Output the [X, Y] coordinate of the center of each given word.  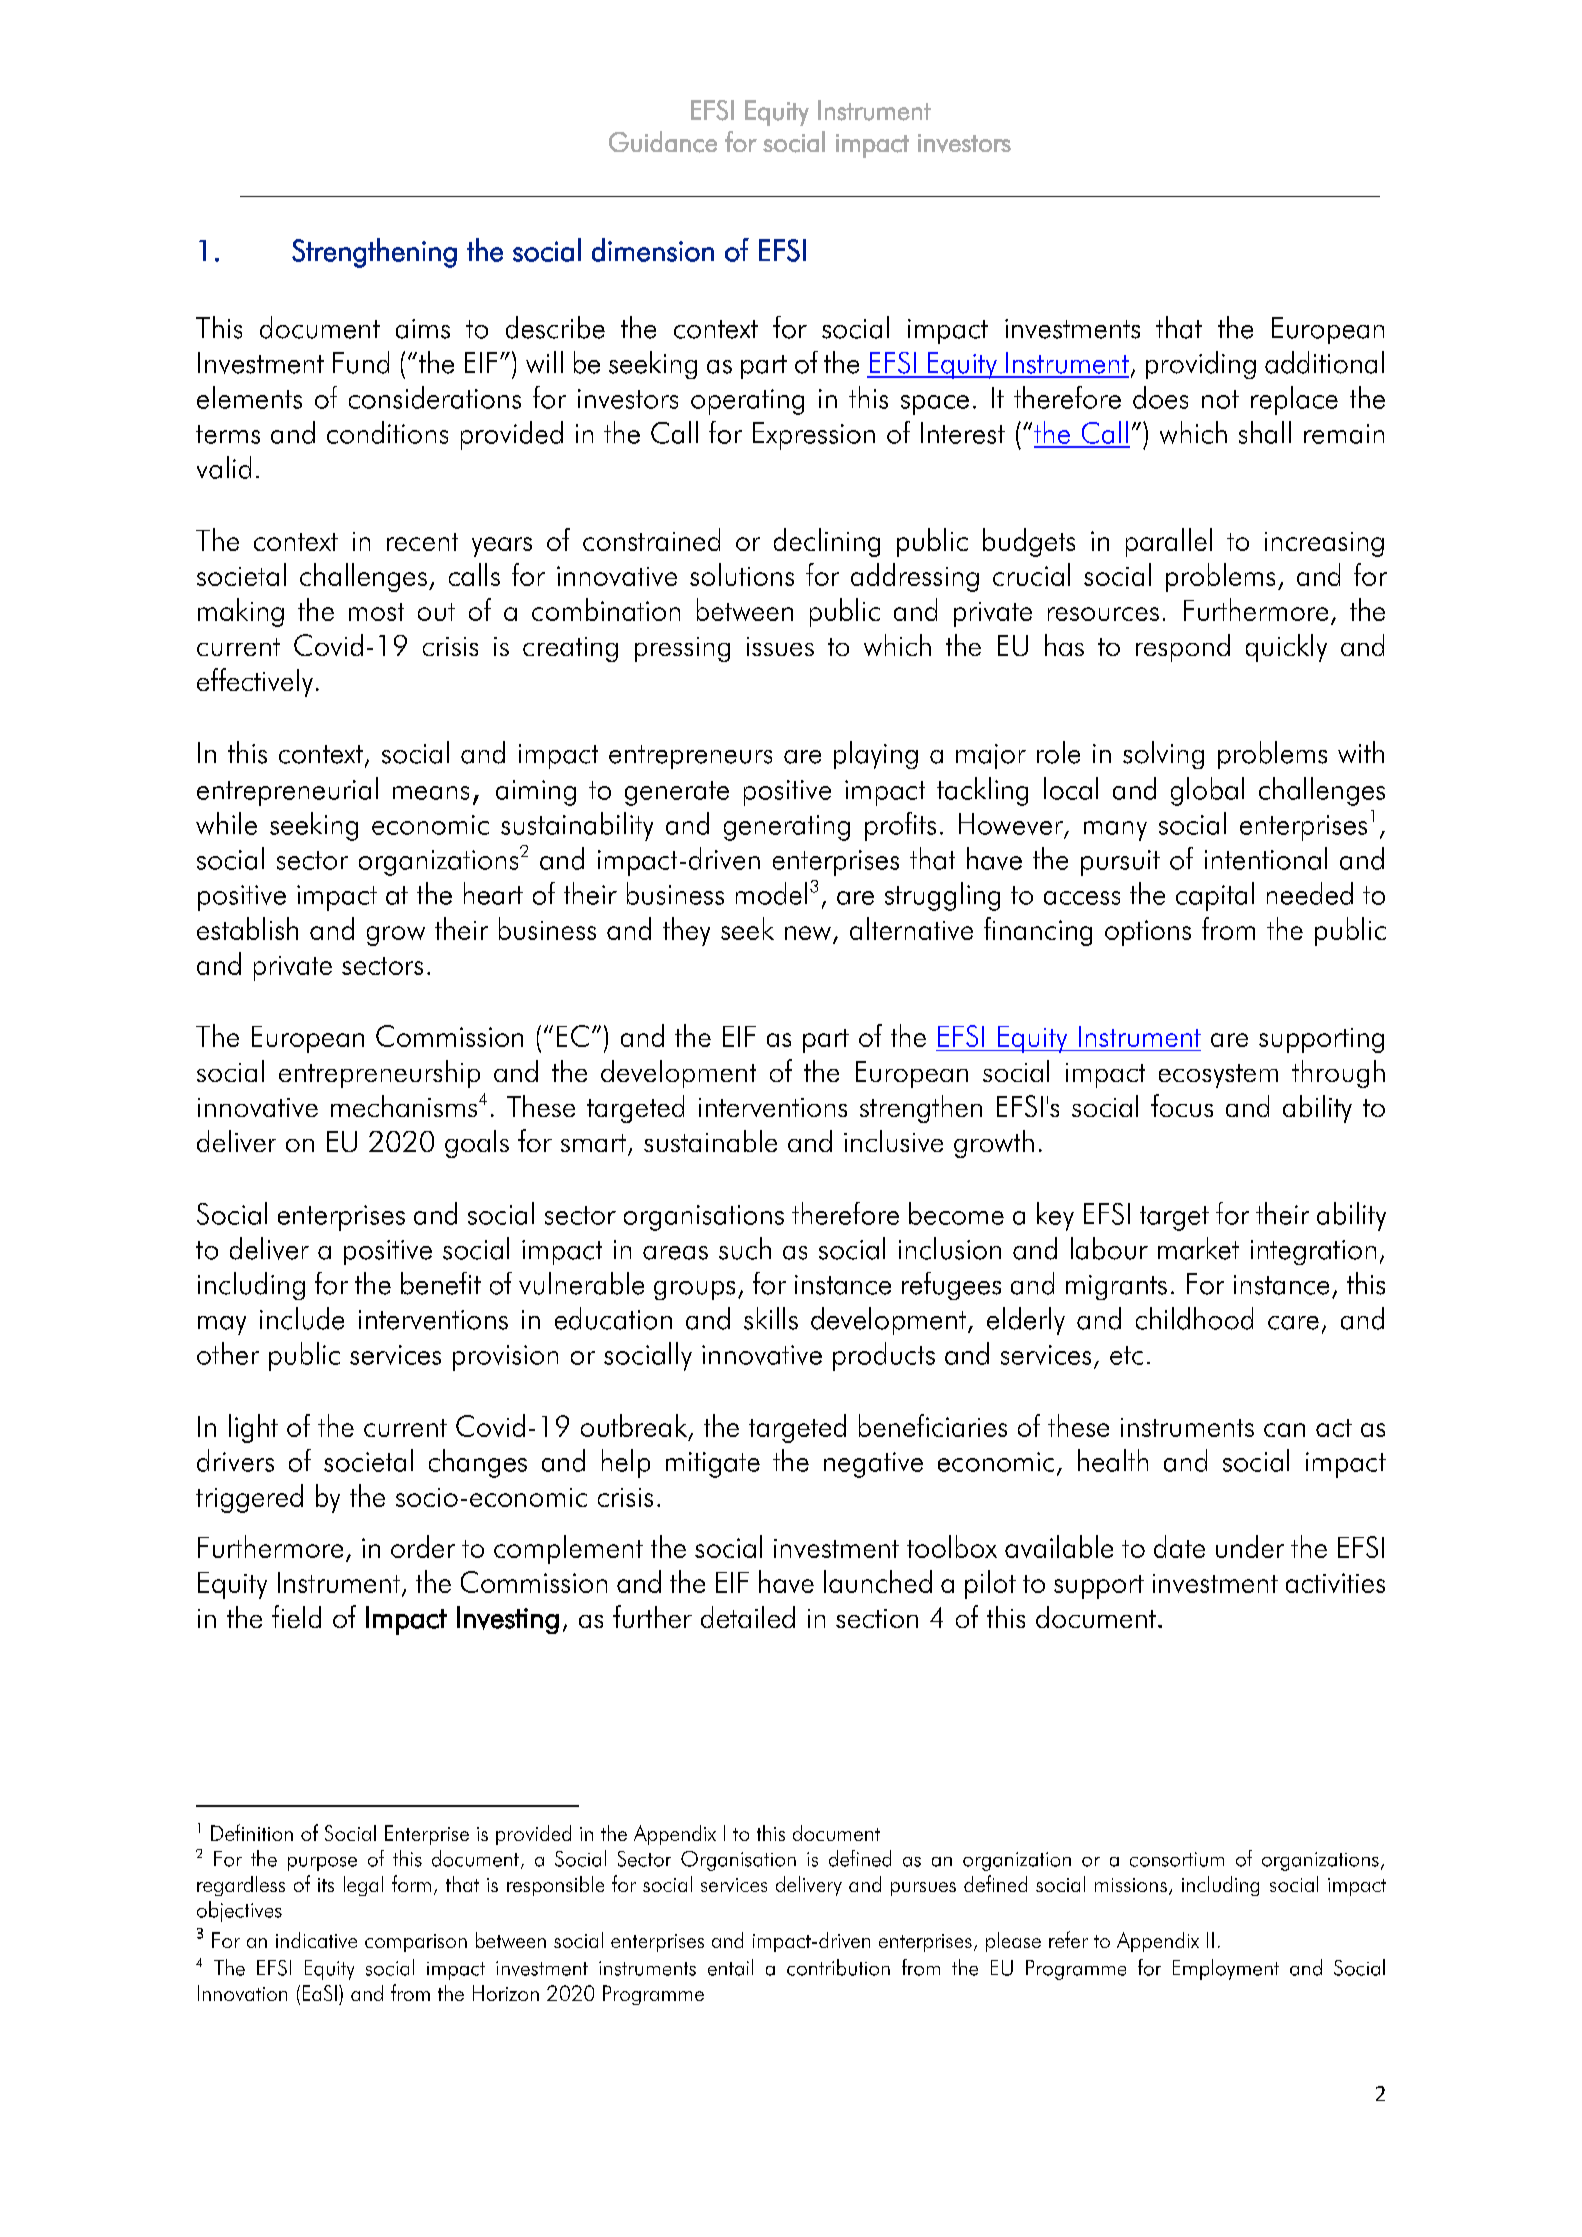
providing [1201, 365]
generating [787, 828]
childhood [1194, 1318]
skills [771, 1318]
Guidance [663, 142]
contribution [838, 1967]
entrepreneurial [287, 791]
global [1207, 791]
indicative [316, 1940]
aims [423, 329]
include [302, 1318]
